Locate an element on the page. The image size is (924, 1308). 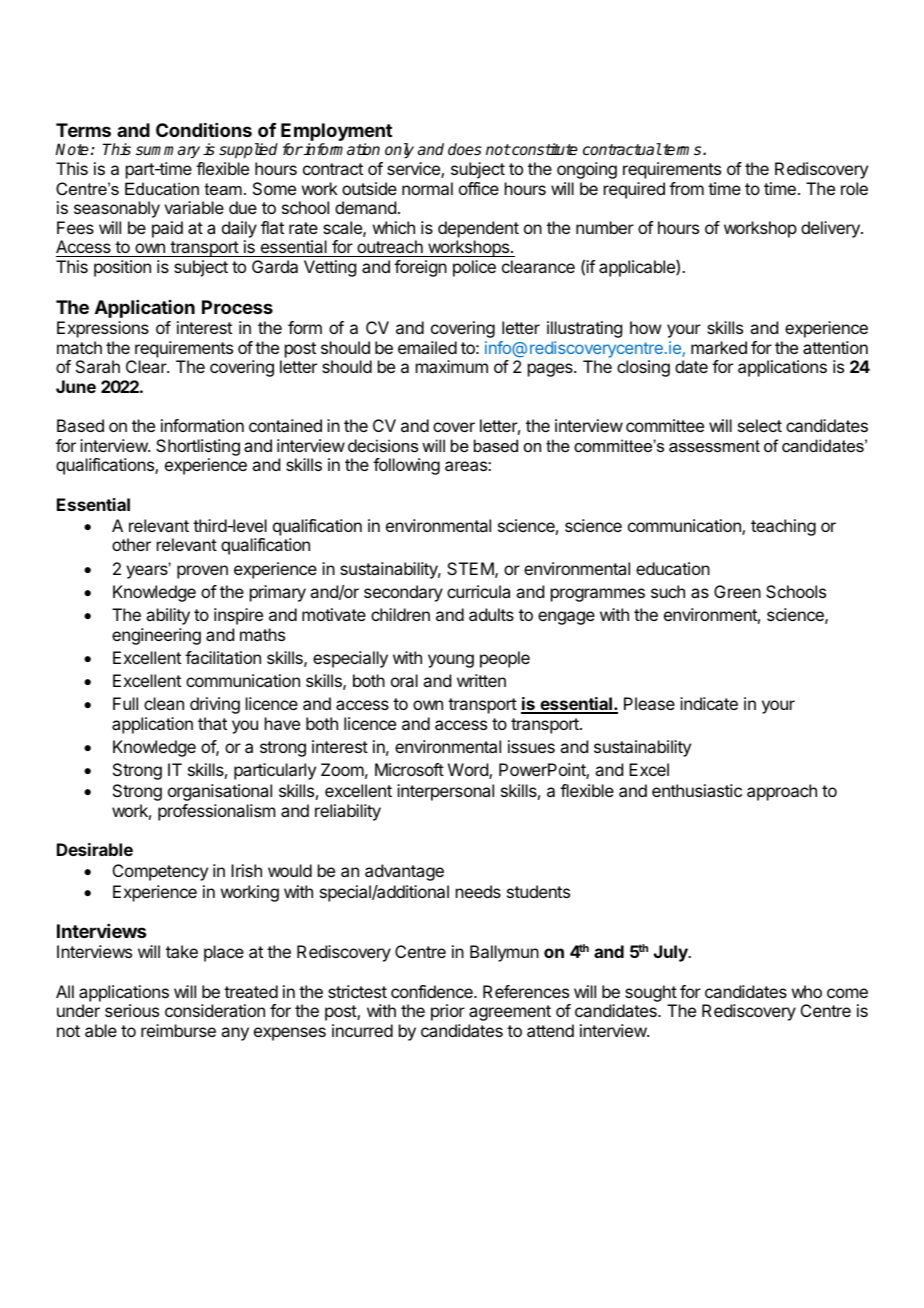
from is located at coordinates (686, 188).
